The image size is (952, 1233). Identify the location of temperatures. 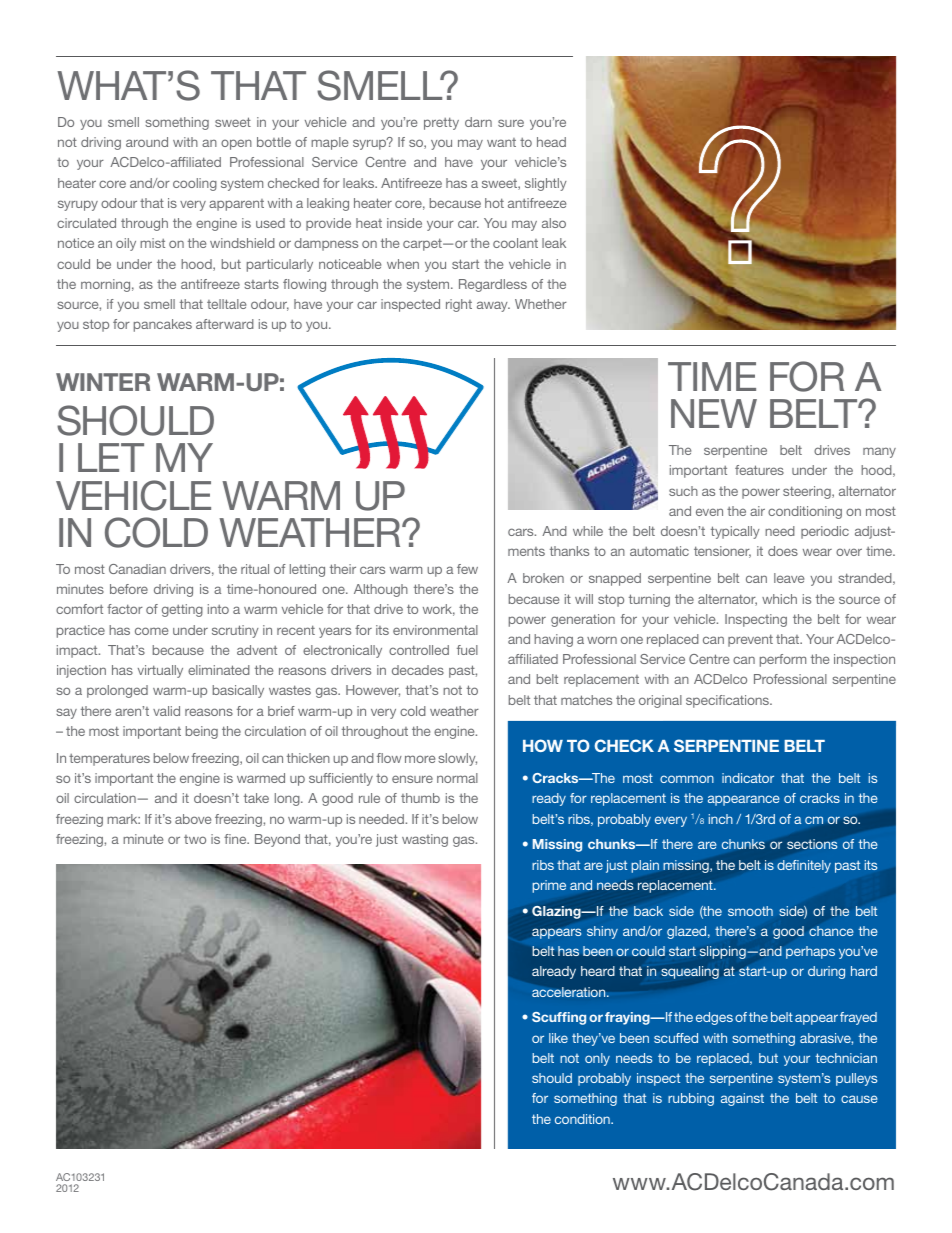
(109, 759).
